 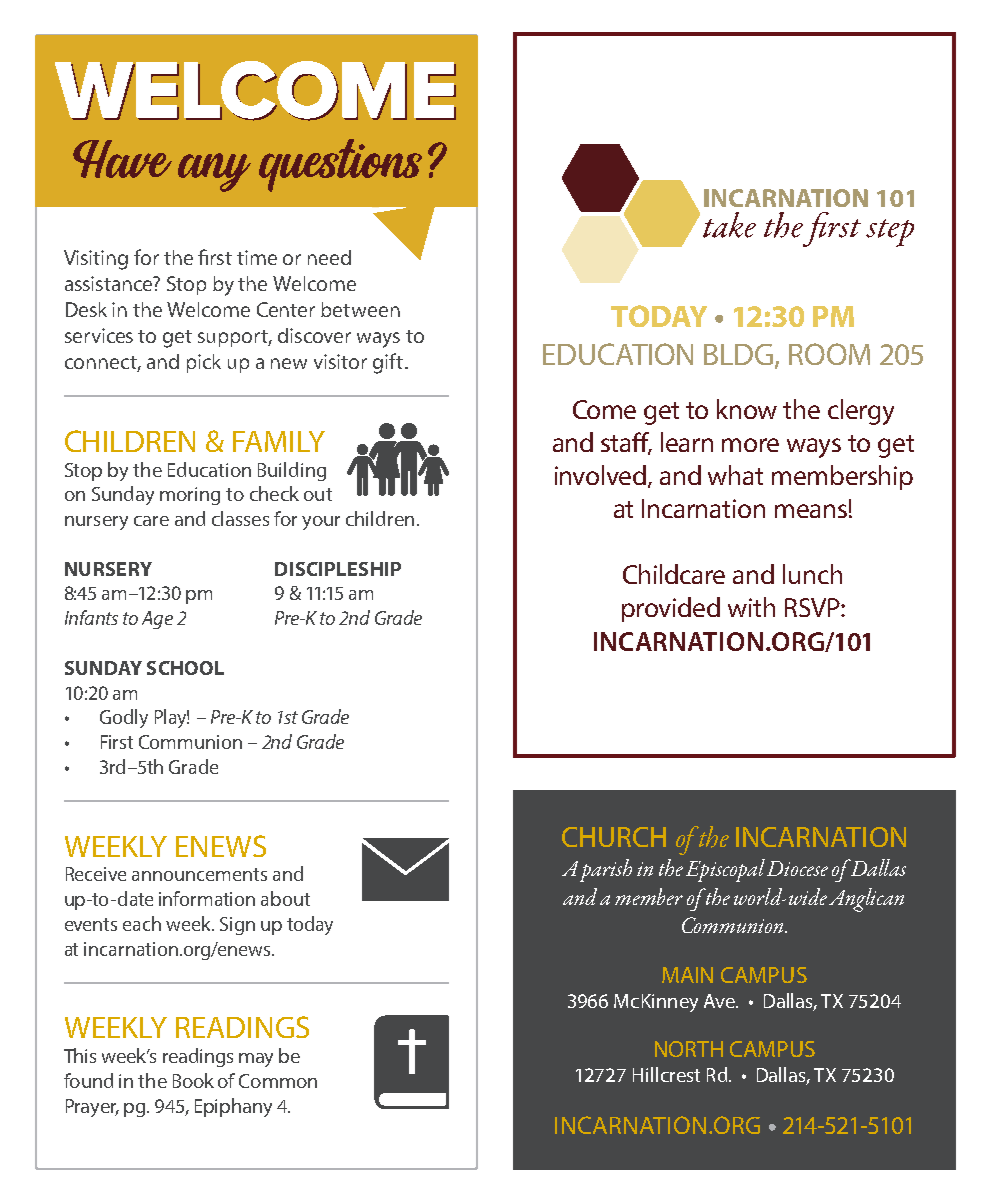 I want to click on SCHOOL, so click(x=185, y=668).
